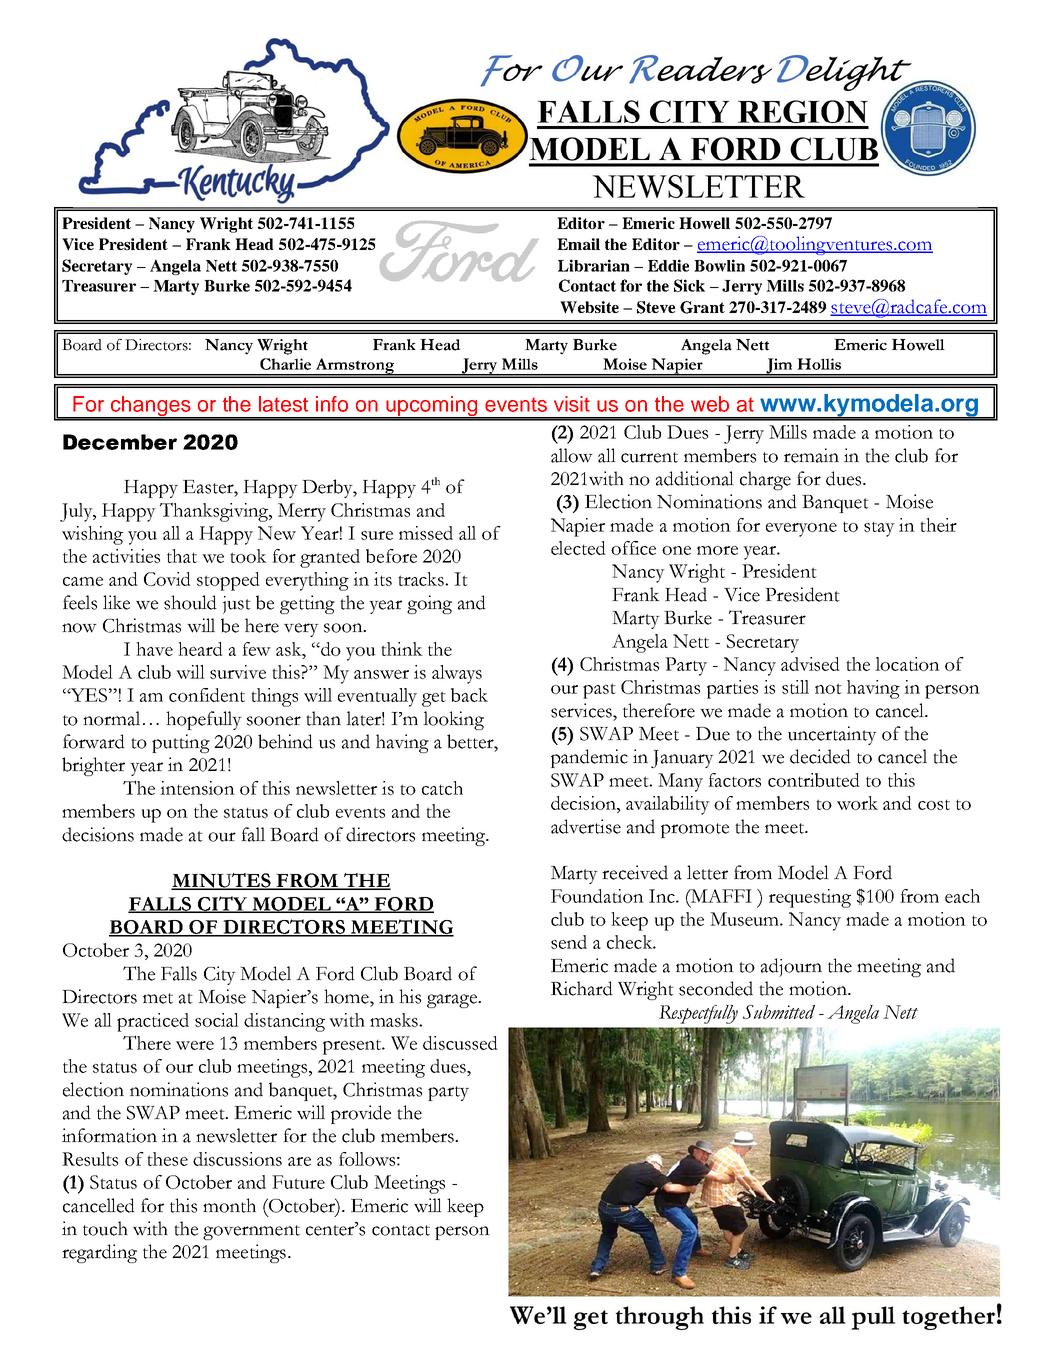 The image size is (1051, 1360). What do you see at coordinates (578, 548) in the screenshot?
I see `elected` at bounding box center [578, 548].
